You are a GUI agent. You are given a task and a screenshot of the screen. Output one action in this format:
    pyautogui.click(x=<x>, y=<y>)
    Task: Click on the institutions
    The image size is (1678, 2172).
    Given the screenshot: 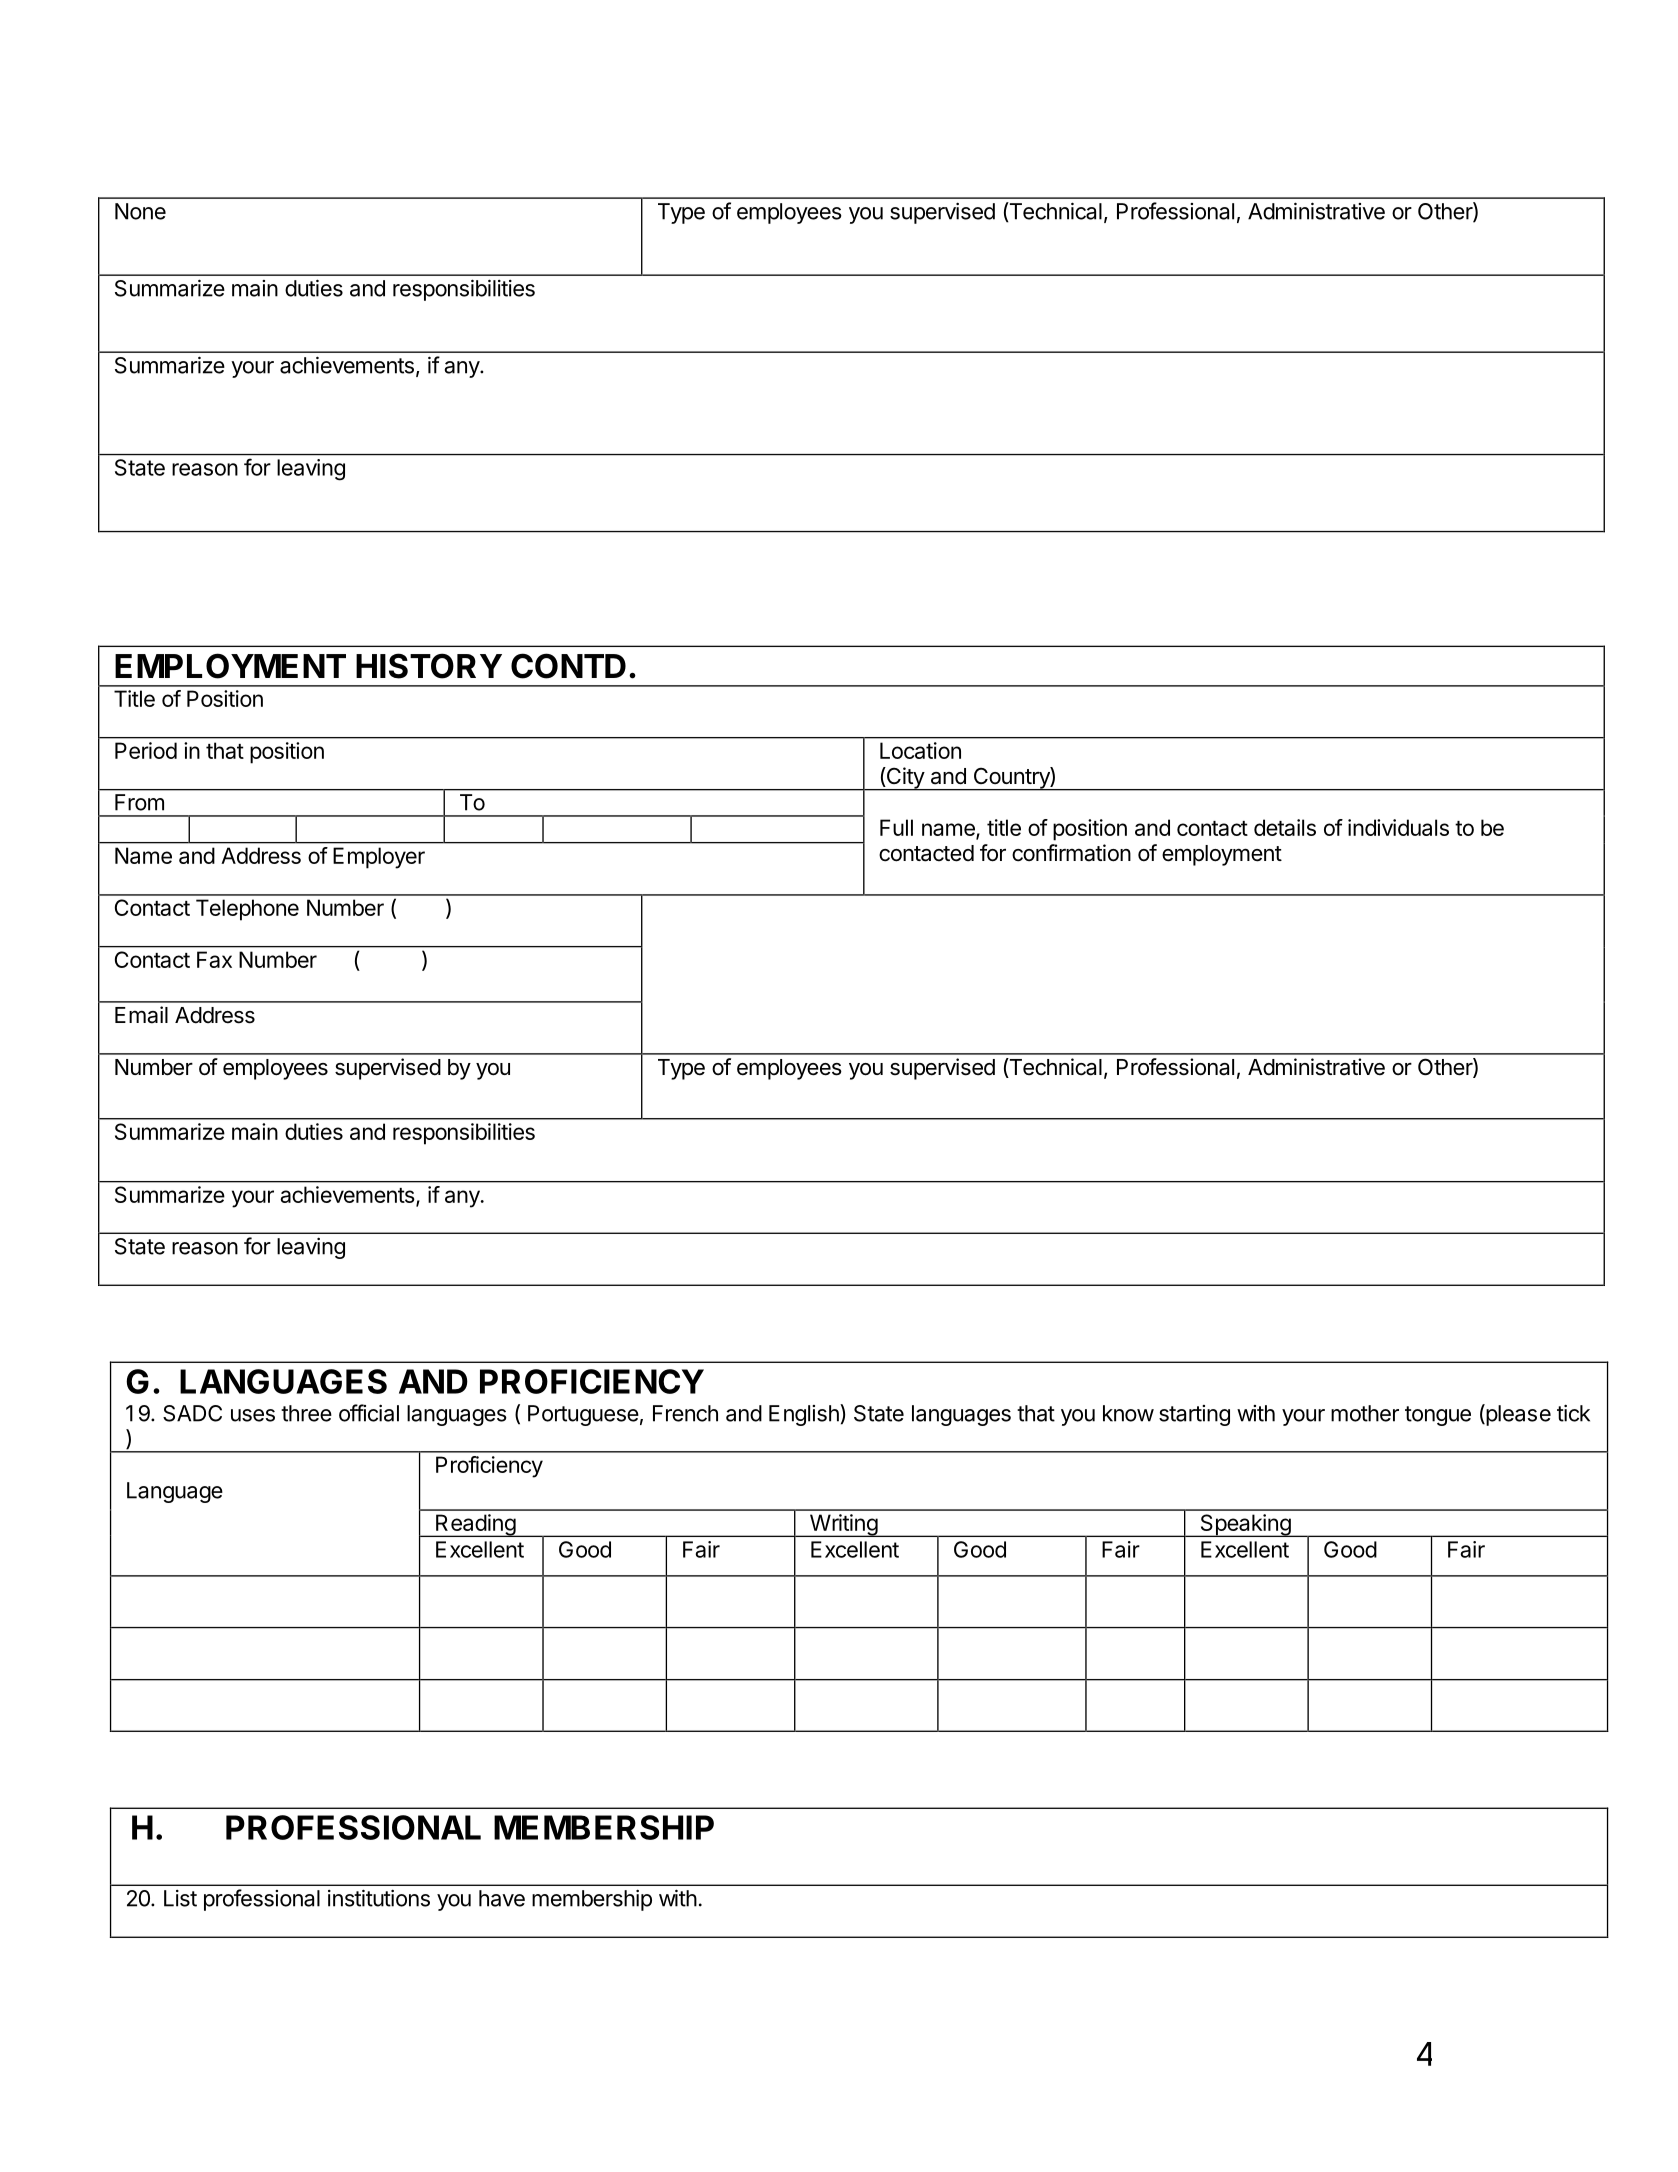 What is the action you would take?
    pyautogui.click(x=379, y=1898)
